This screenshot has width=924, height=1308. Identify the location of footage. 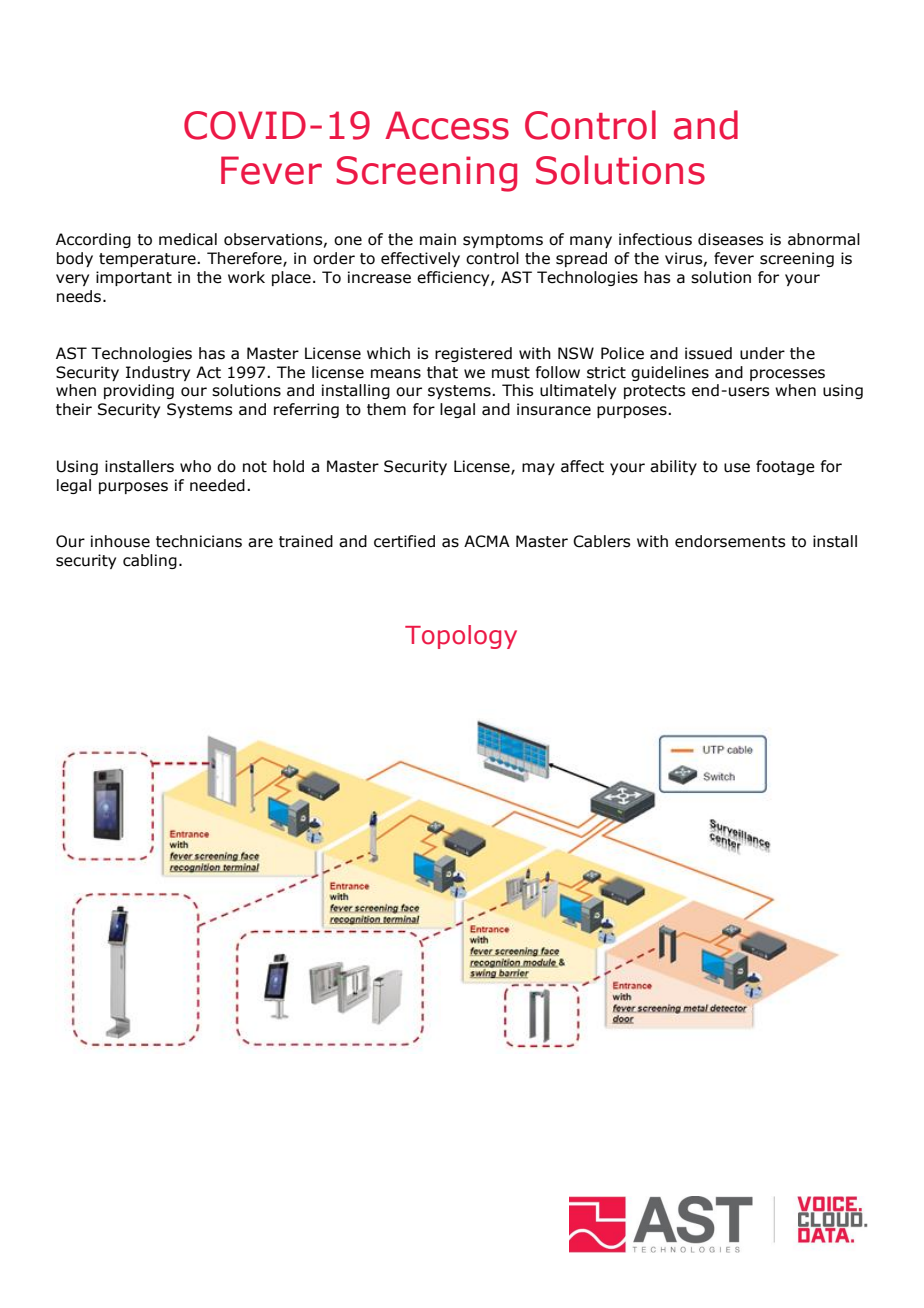
(785, 467).
